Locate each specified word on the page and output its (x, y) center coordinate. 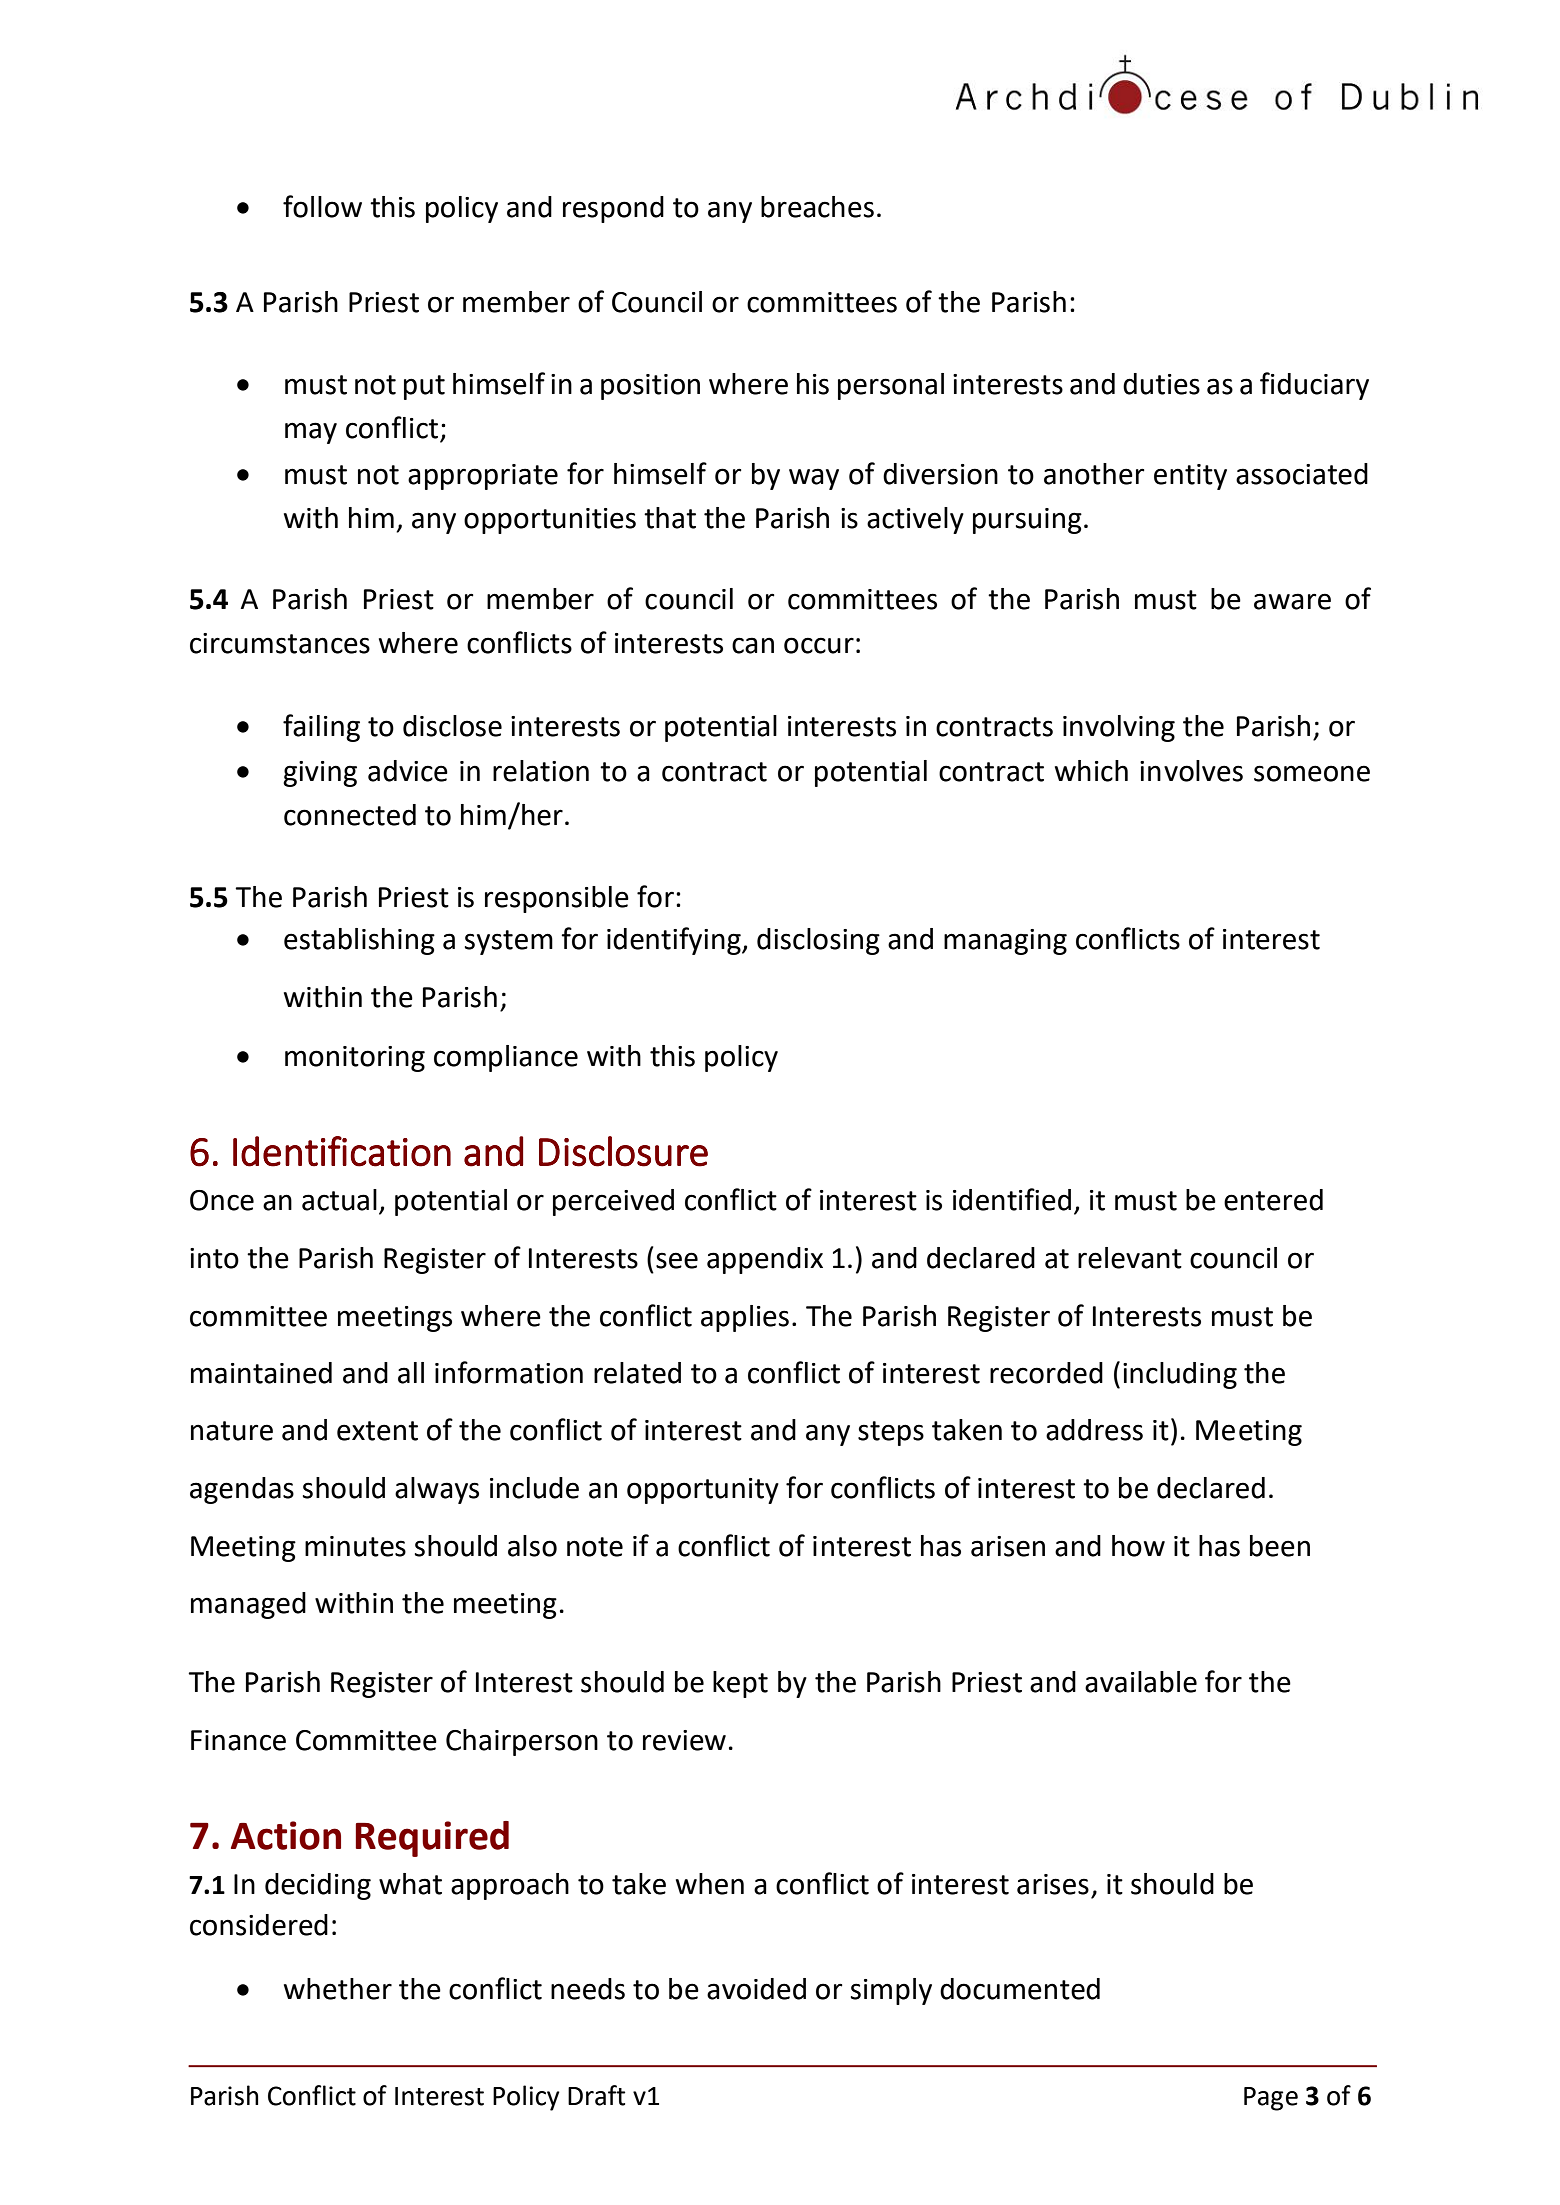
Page (1271, 2099)
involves (1191, 771)
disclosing (818, 941)
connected (350, 815)
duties (1161, 384)
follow (322, 206)
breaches (817, 207)
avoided (756, 1989)
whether (338, 1989)
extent (377, 1431)
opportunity (703, 1491)
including (1180, 1375)
